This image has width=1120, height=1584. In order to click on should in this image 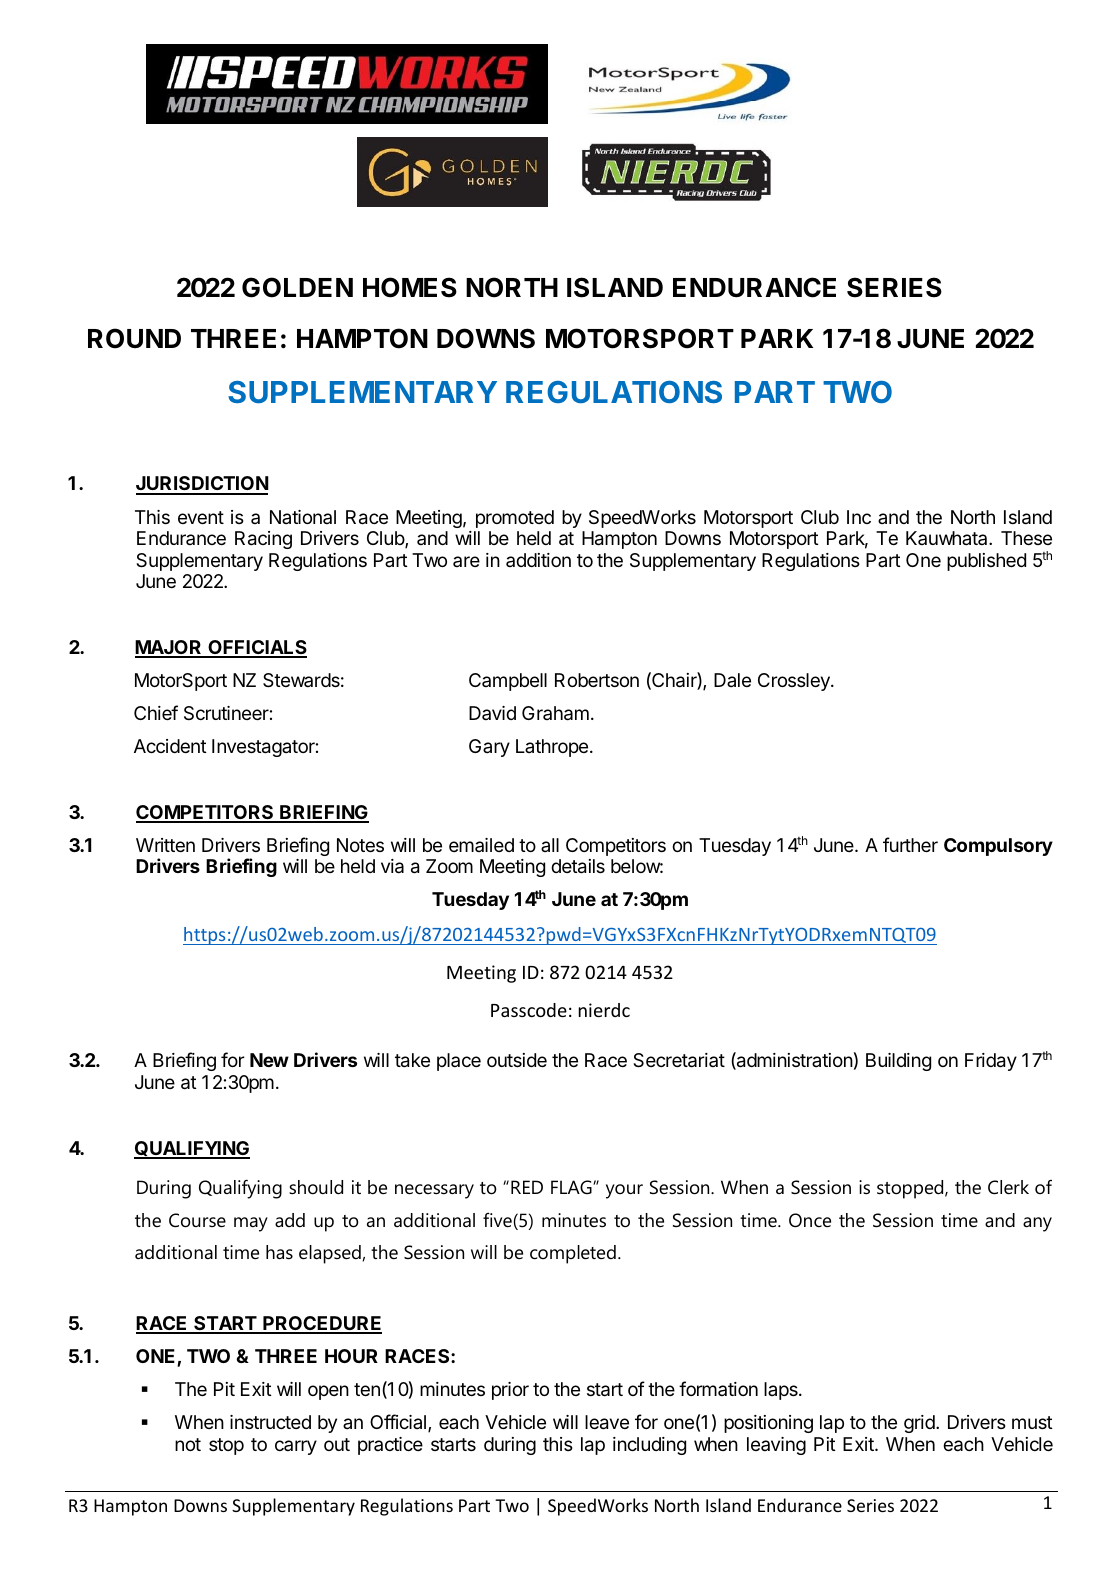, I will do `click(316, 1187)`.
